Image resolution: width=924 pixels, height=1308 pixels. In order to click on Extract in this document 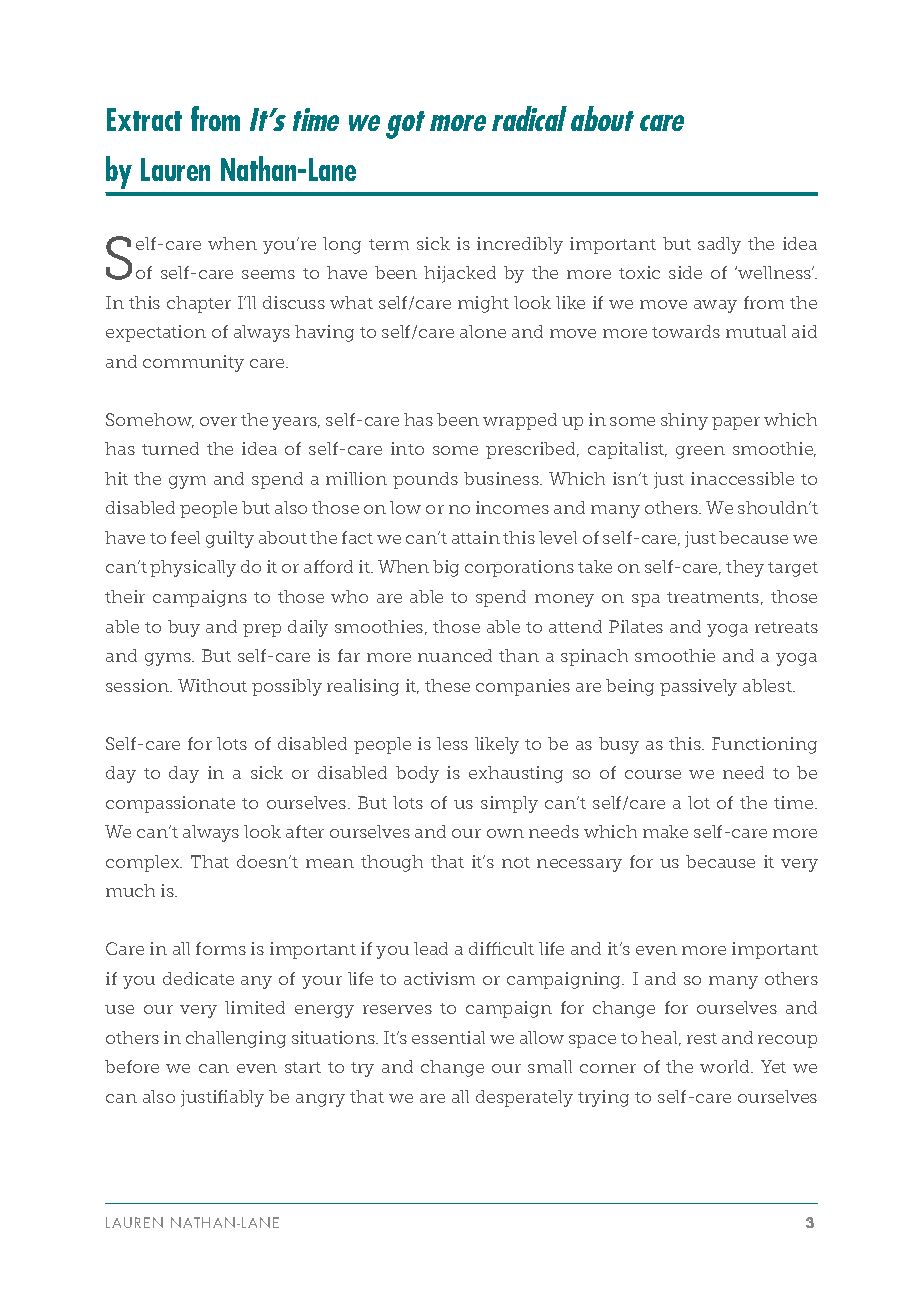, I will do `click(144, 119)`.
